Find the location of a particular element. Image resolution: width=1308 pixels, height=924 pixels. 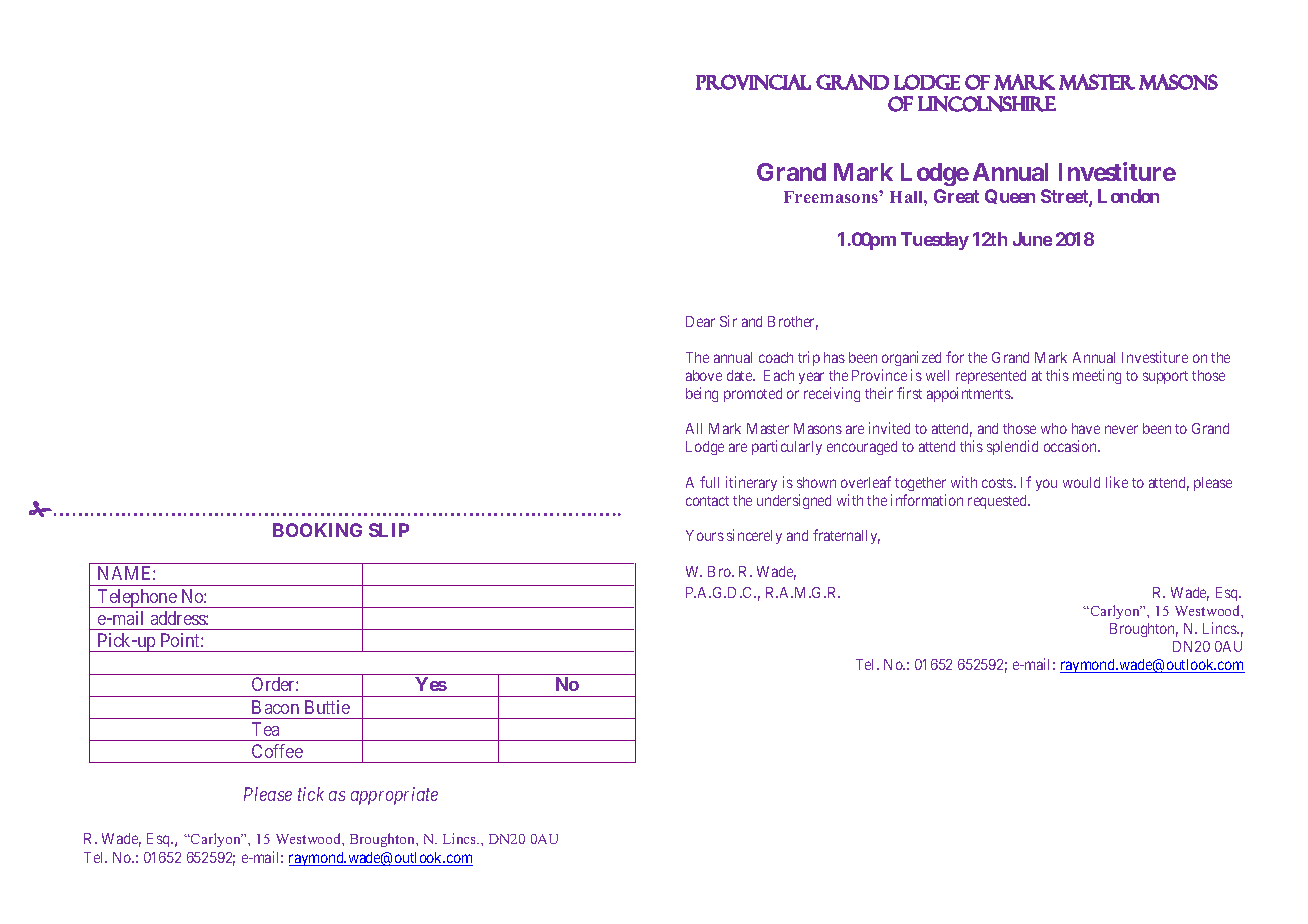

Great is located at coordinates (956, 196).
